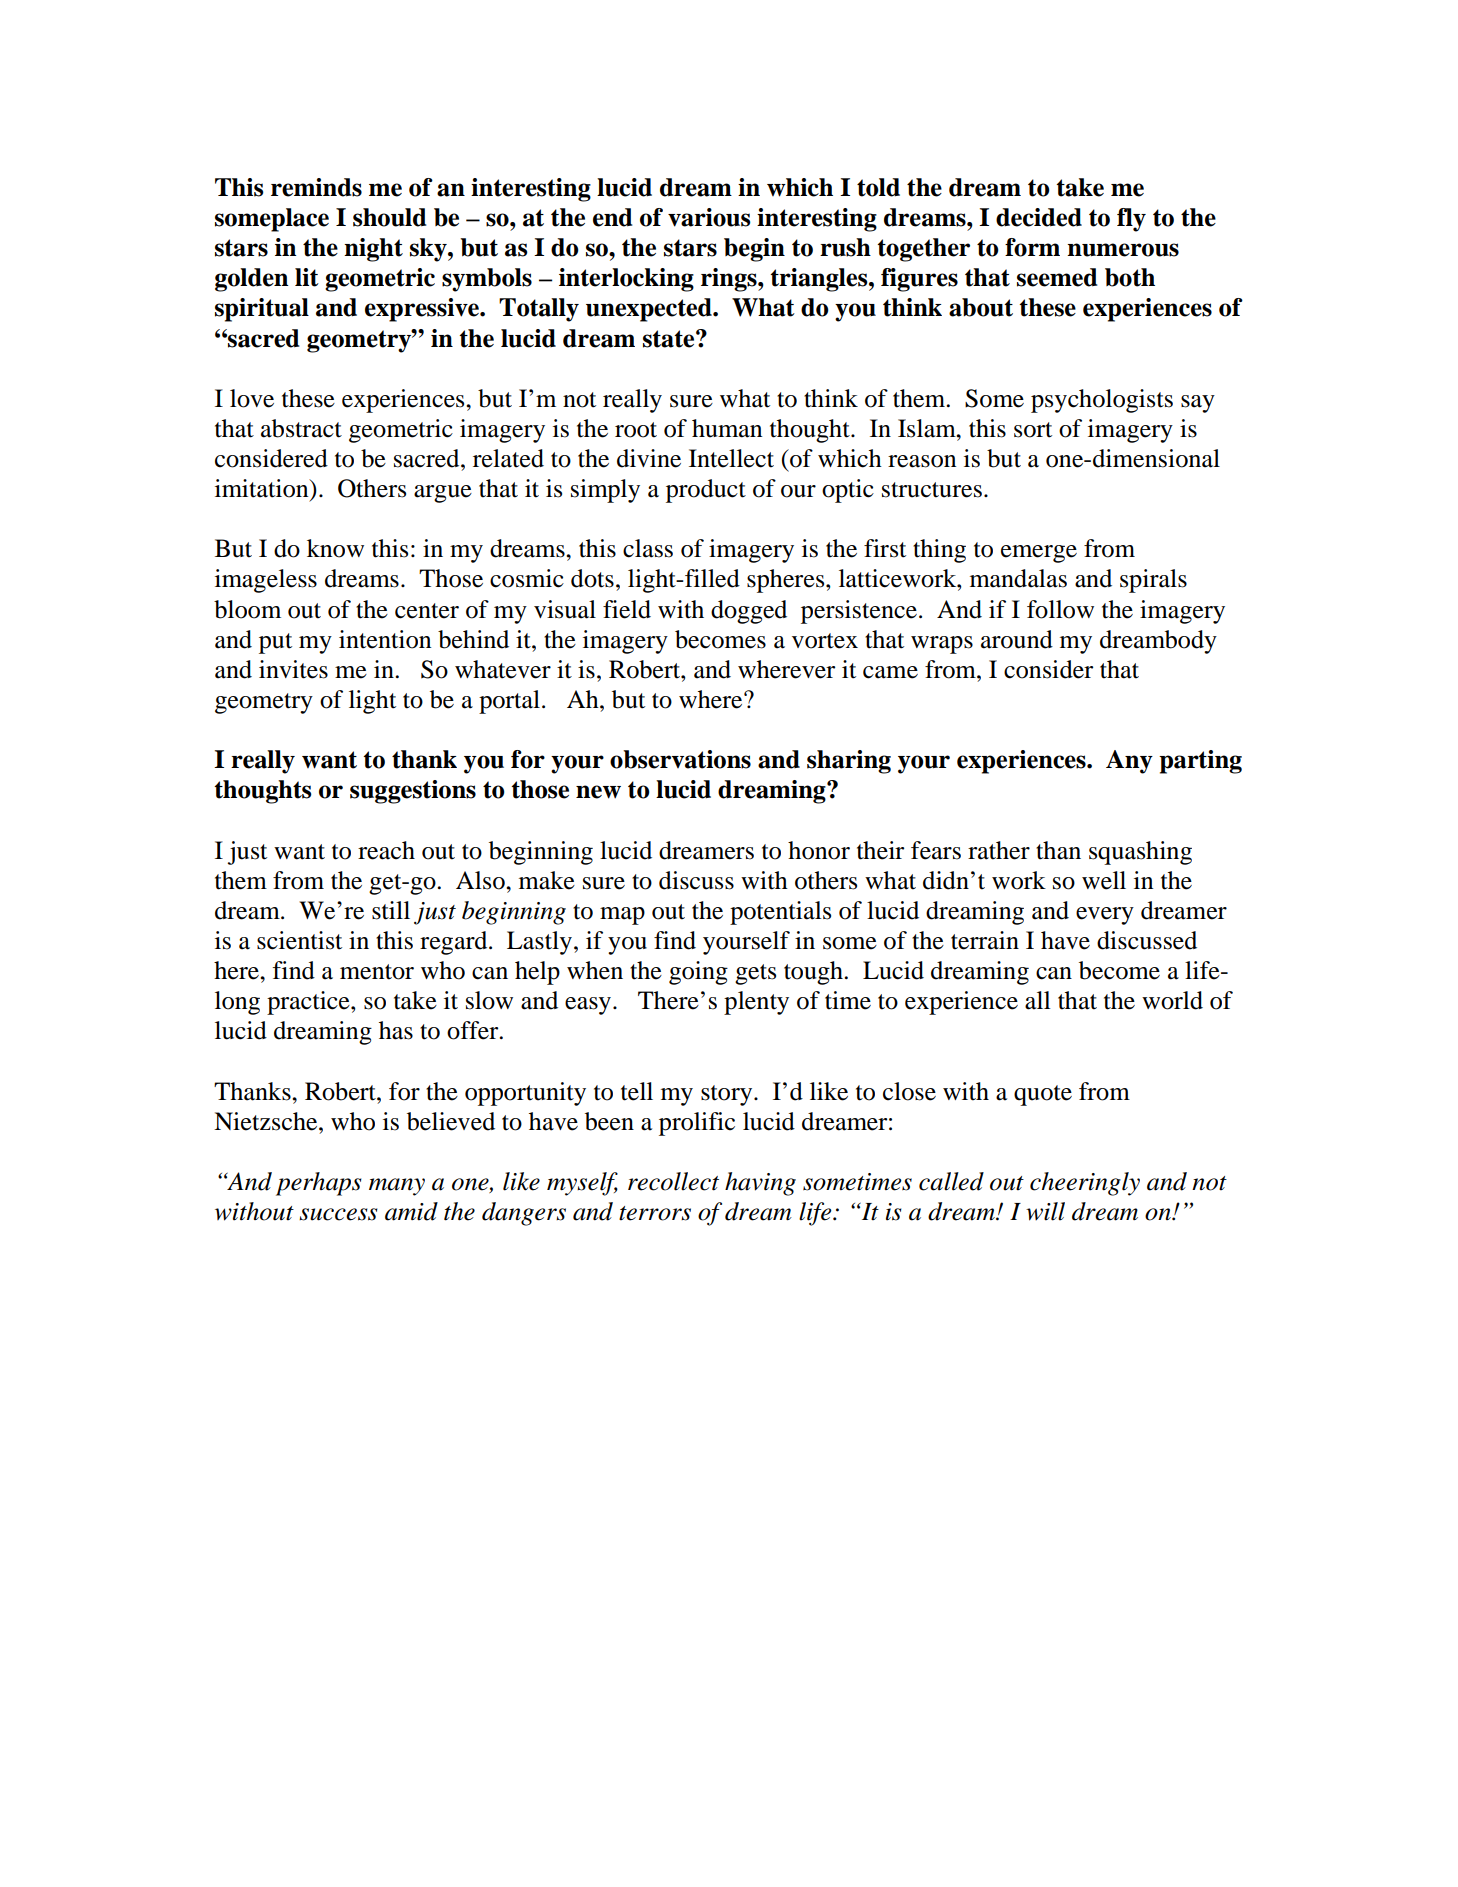  I want to click on invites, so click(293, 669).
